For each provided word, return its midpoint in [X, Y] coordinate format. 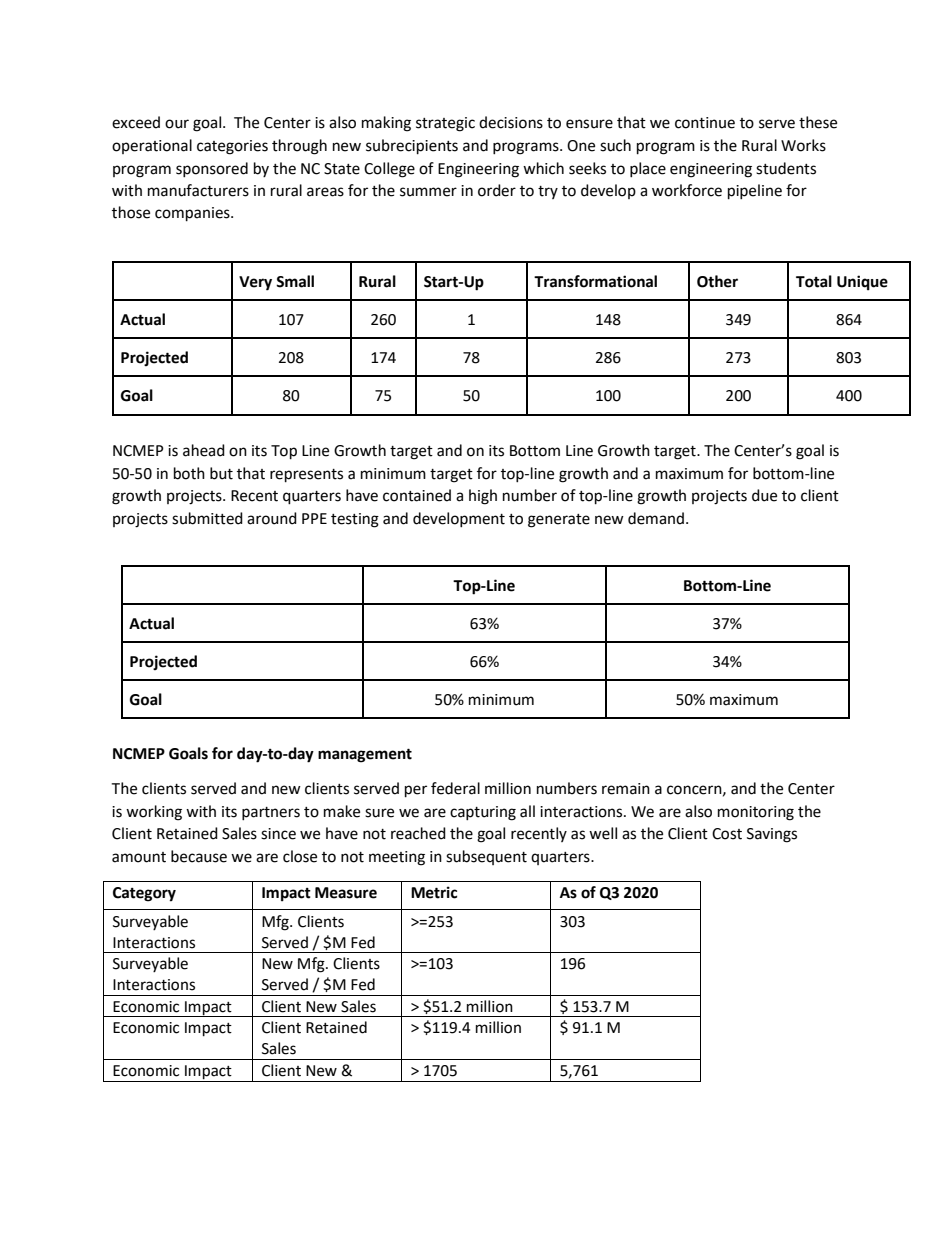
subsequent [486, 857]
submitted [207, 518]
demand [656, 518]
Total [814, 281]
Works [803, 145]
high [483, 497]
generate [559, 521]
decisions [511, 122]
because [199, 856]
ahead [204, 450]
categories [232, 147]
